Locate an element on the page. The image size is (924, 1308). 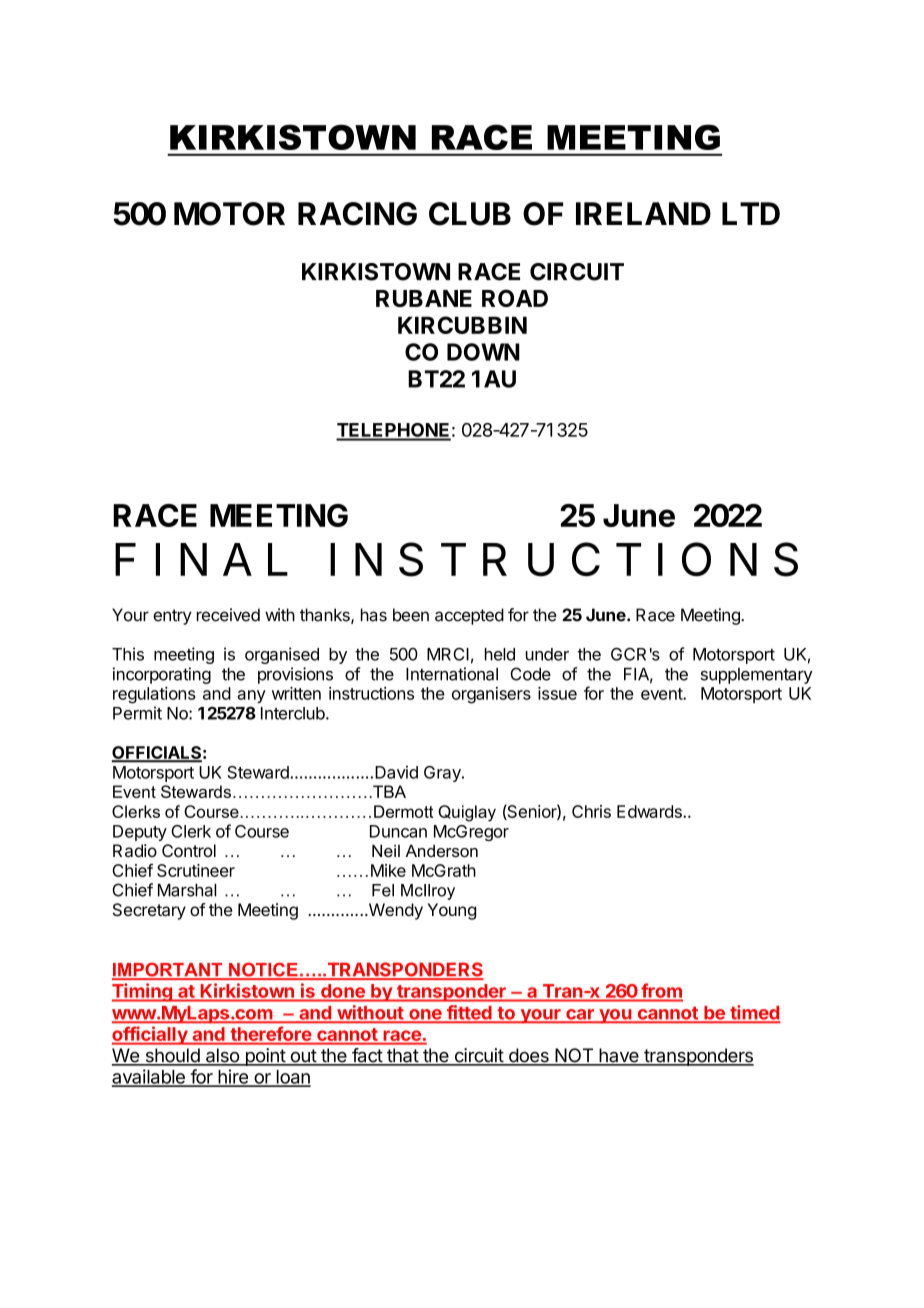
Edwards is located at coordinates (650, 811).
